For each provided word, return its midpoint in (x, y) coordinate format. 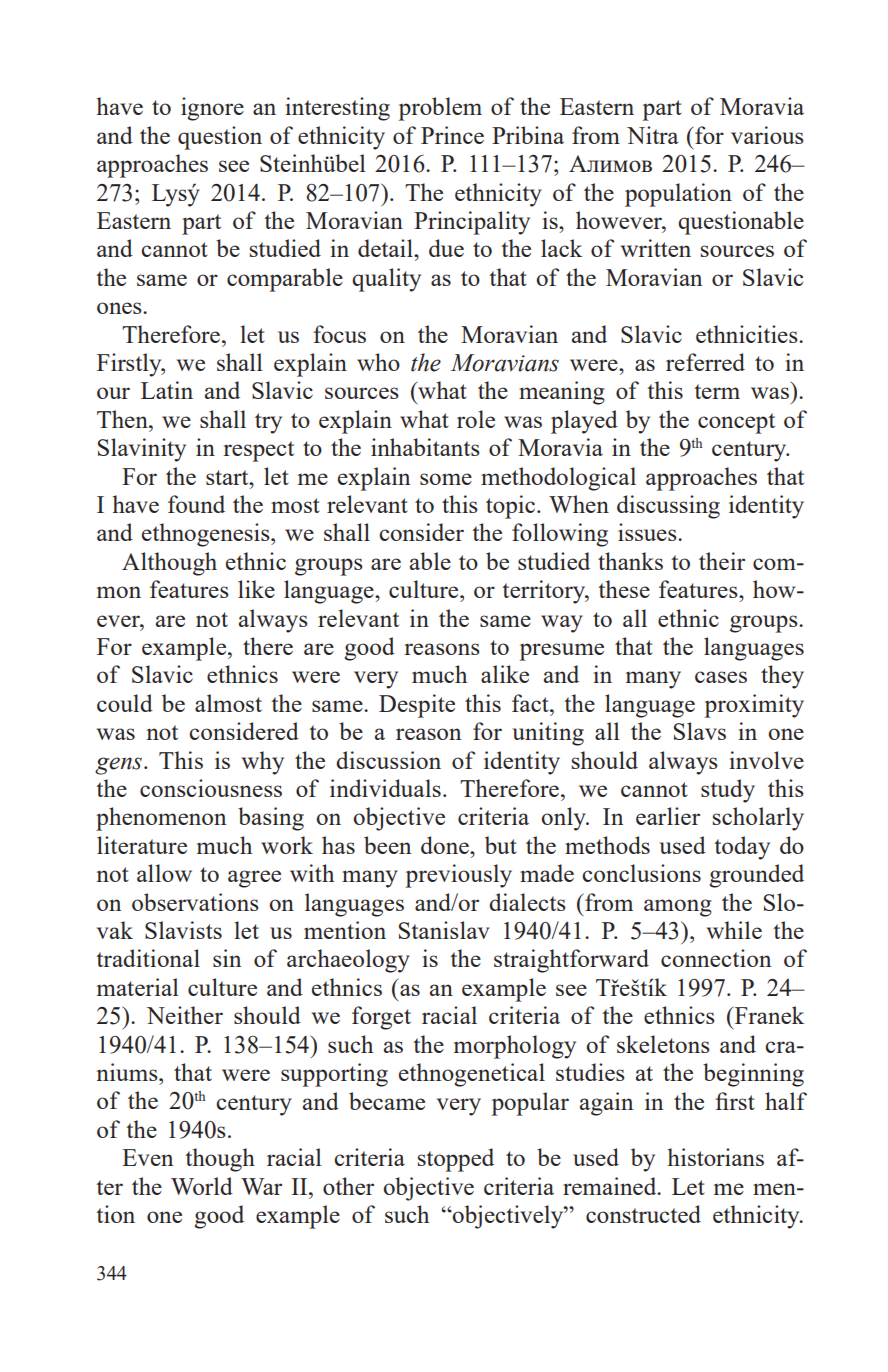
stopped (456, 1160)
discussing (668, 507)
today (742, 848)
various (767, 135)
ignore (212, 109)
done (446, 845)
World (202, 1186)
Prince (452, 135)
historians (716, 1157)
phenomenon (161, 819)
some (446, 479)
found (196, 504)
